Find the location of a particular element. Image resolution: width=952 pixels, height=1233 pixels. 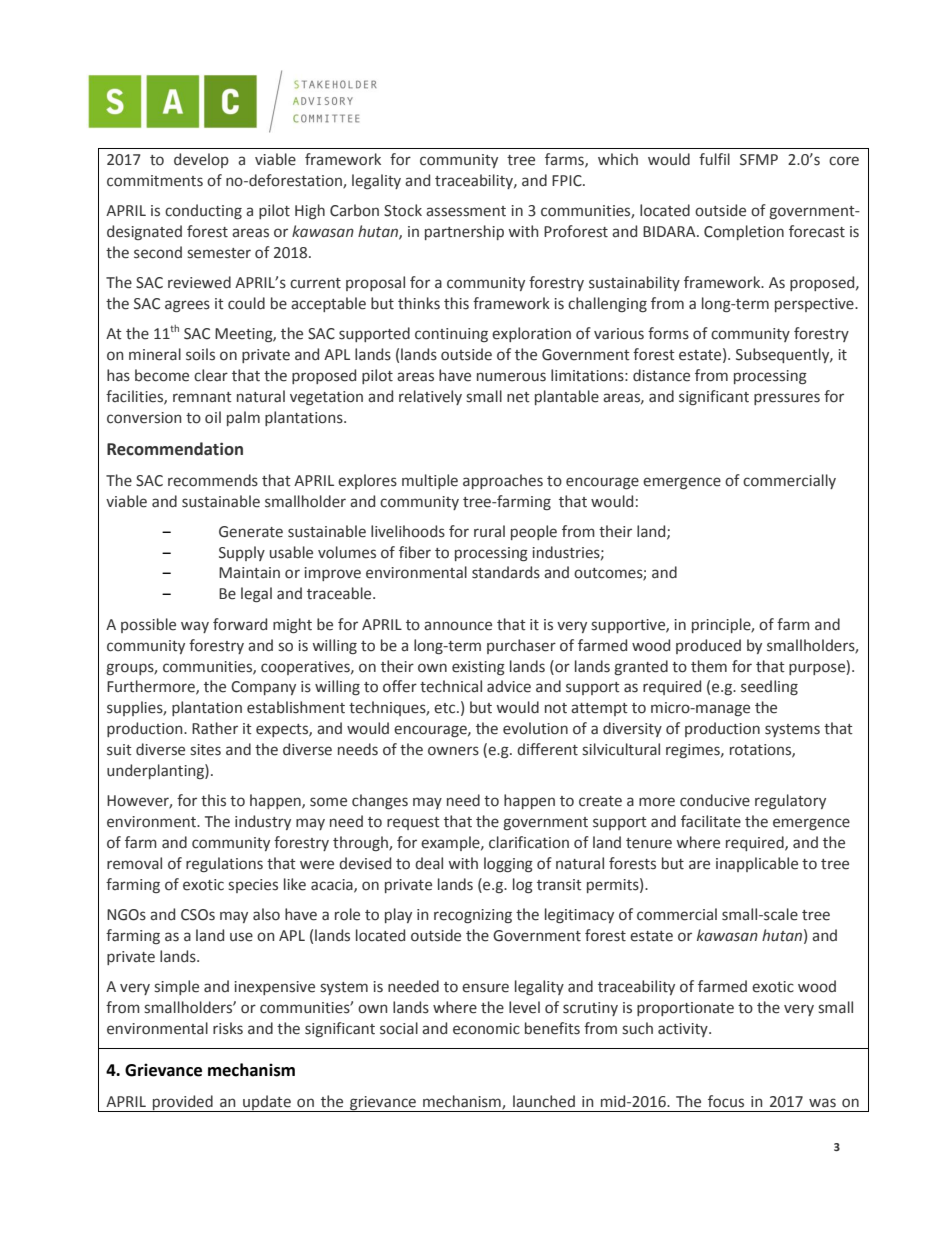

conducting is located at coordinates (203, 211).
